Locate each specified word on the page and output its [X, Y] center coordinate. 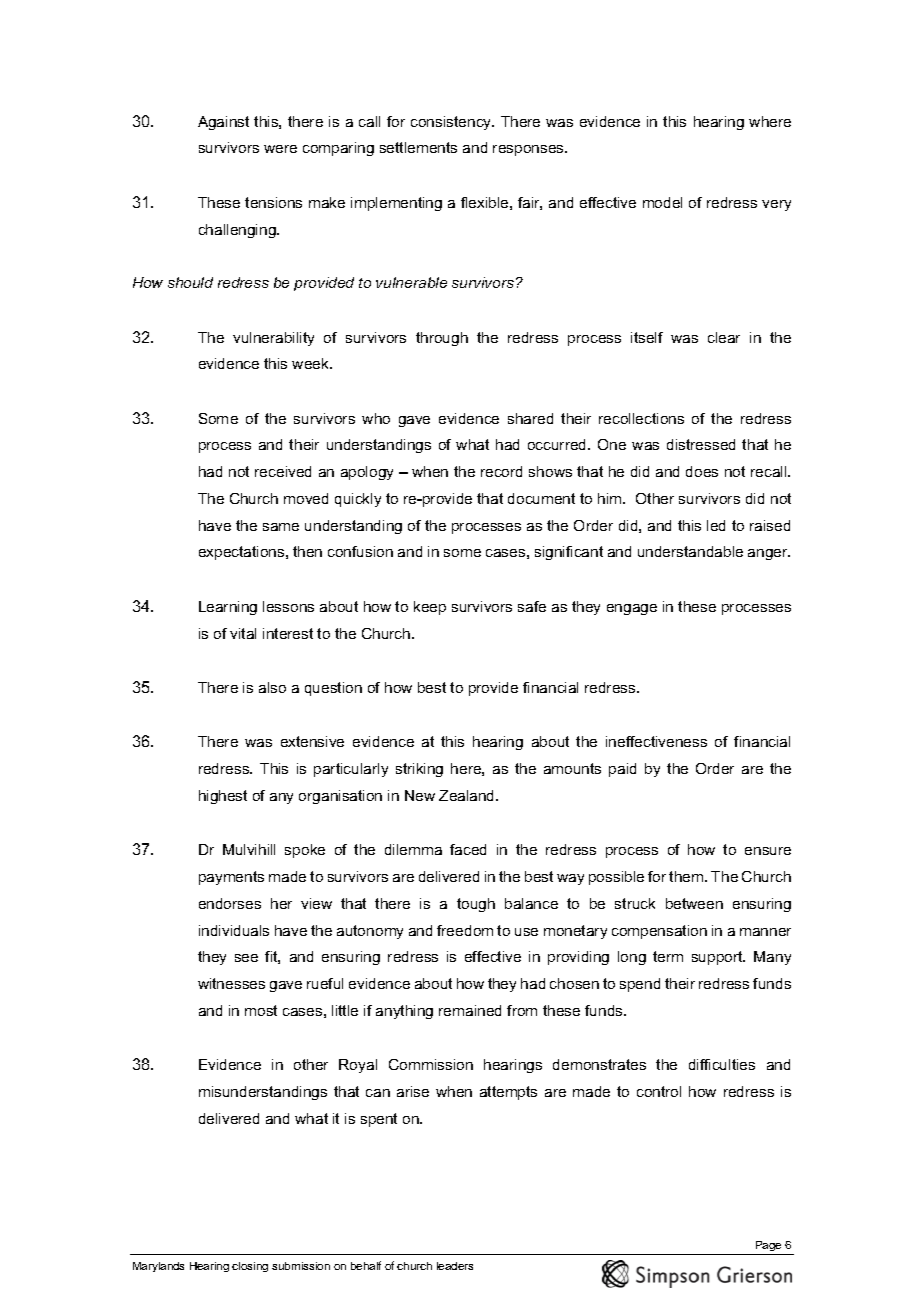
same [281, 527]
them [687, 876]
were [280, 149]
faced [468, 849]
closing [250, 1267]
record [501, 471]
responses [529, 150]
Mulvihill [249, 849]
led [716, 525]
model [662, 202]
